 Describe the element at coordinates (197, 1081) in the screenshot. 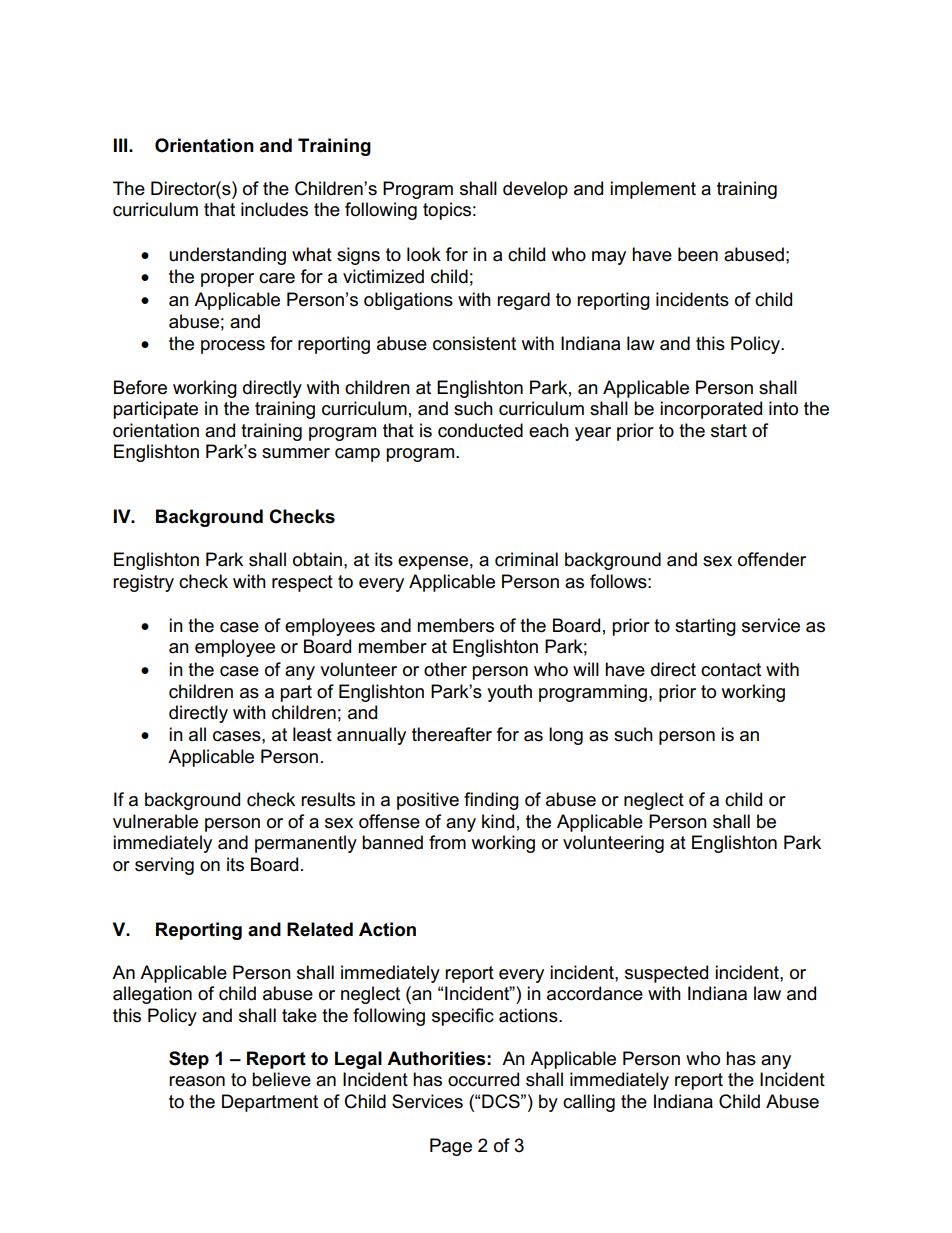

I see `reason` at that location.
